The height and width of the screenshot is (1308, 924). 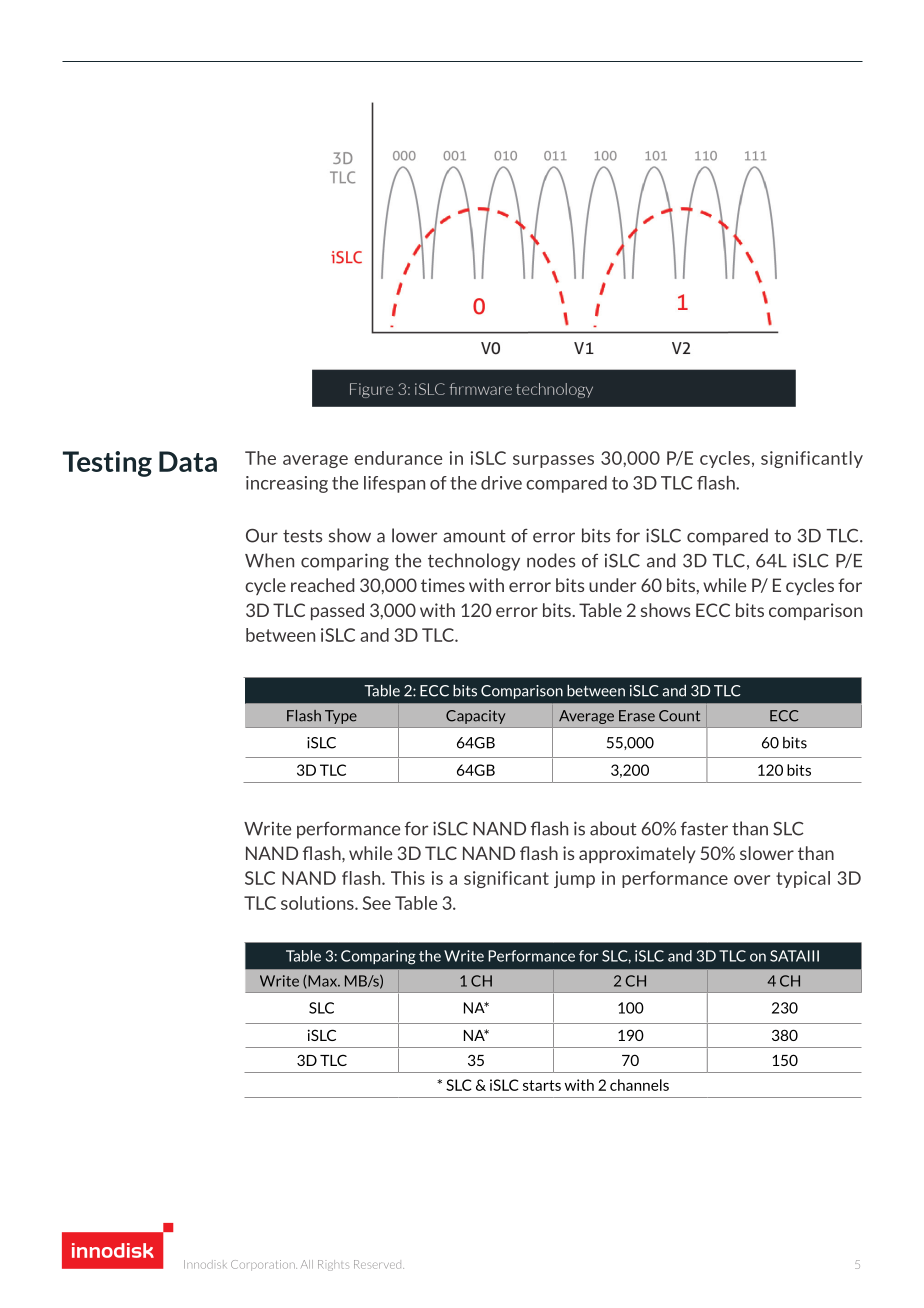 I want to click on channels, so click(x=639, y=1085).
